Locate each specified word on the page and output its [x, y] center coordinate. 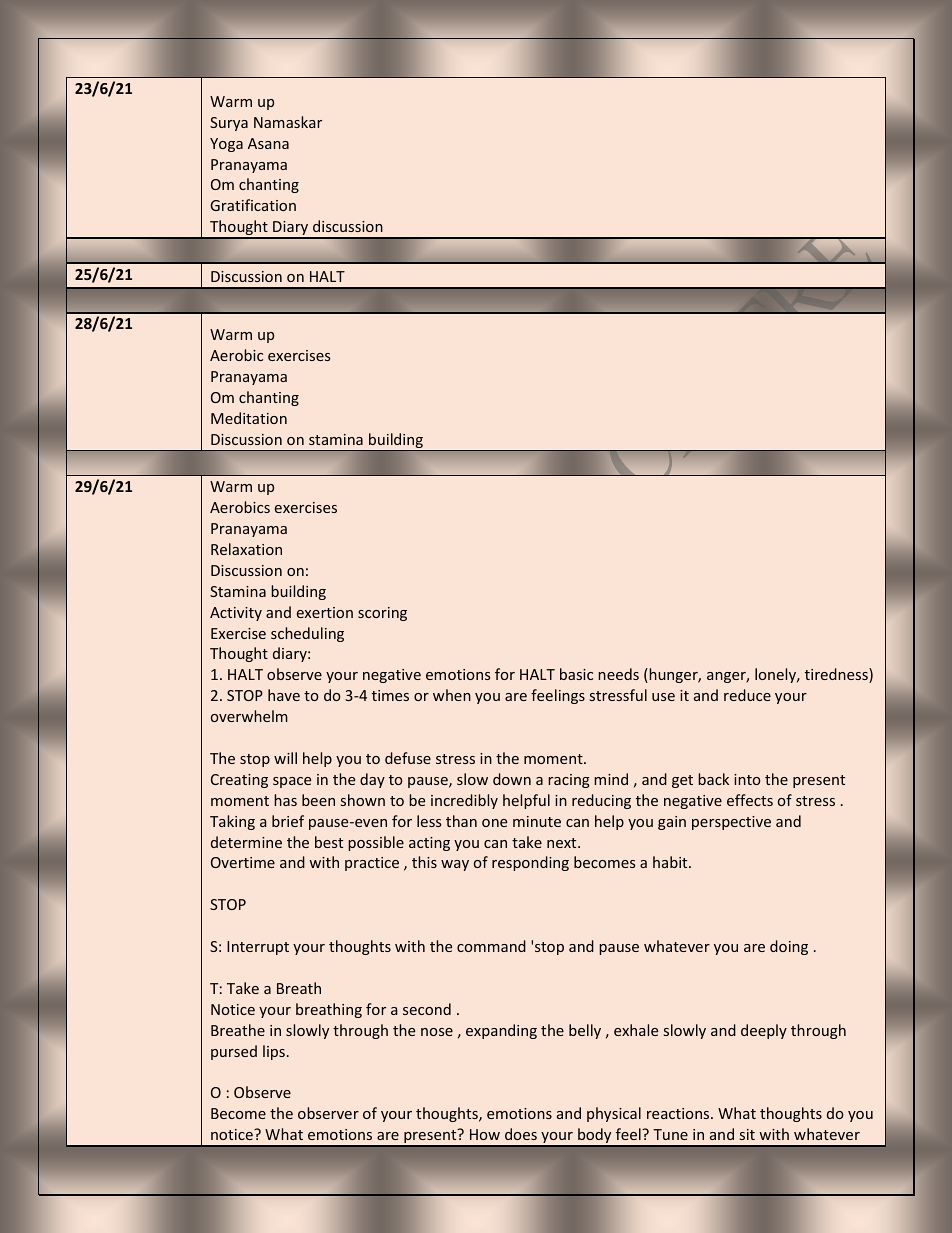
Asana [268, 143]
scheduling [307, 634]
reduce [747, 695]
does [521, 1134]
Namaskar [288, 122]
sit [747, 1134]
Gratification [253, 205]
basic [576, 674]
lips [274, 1052]
